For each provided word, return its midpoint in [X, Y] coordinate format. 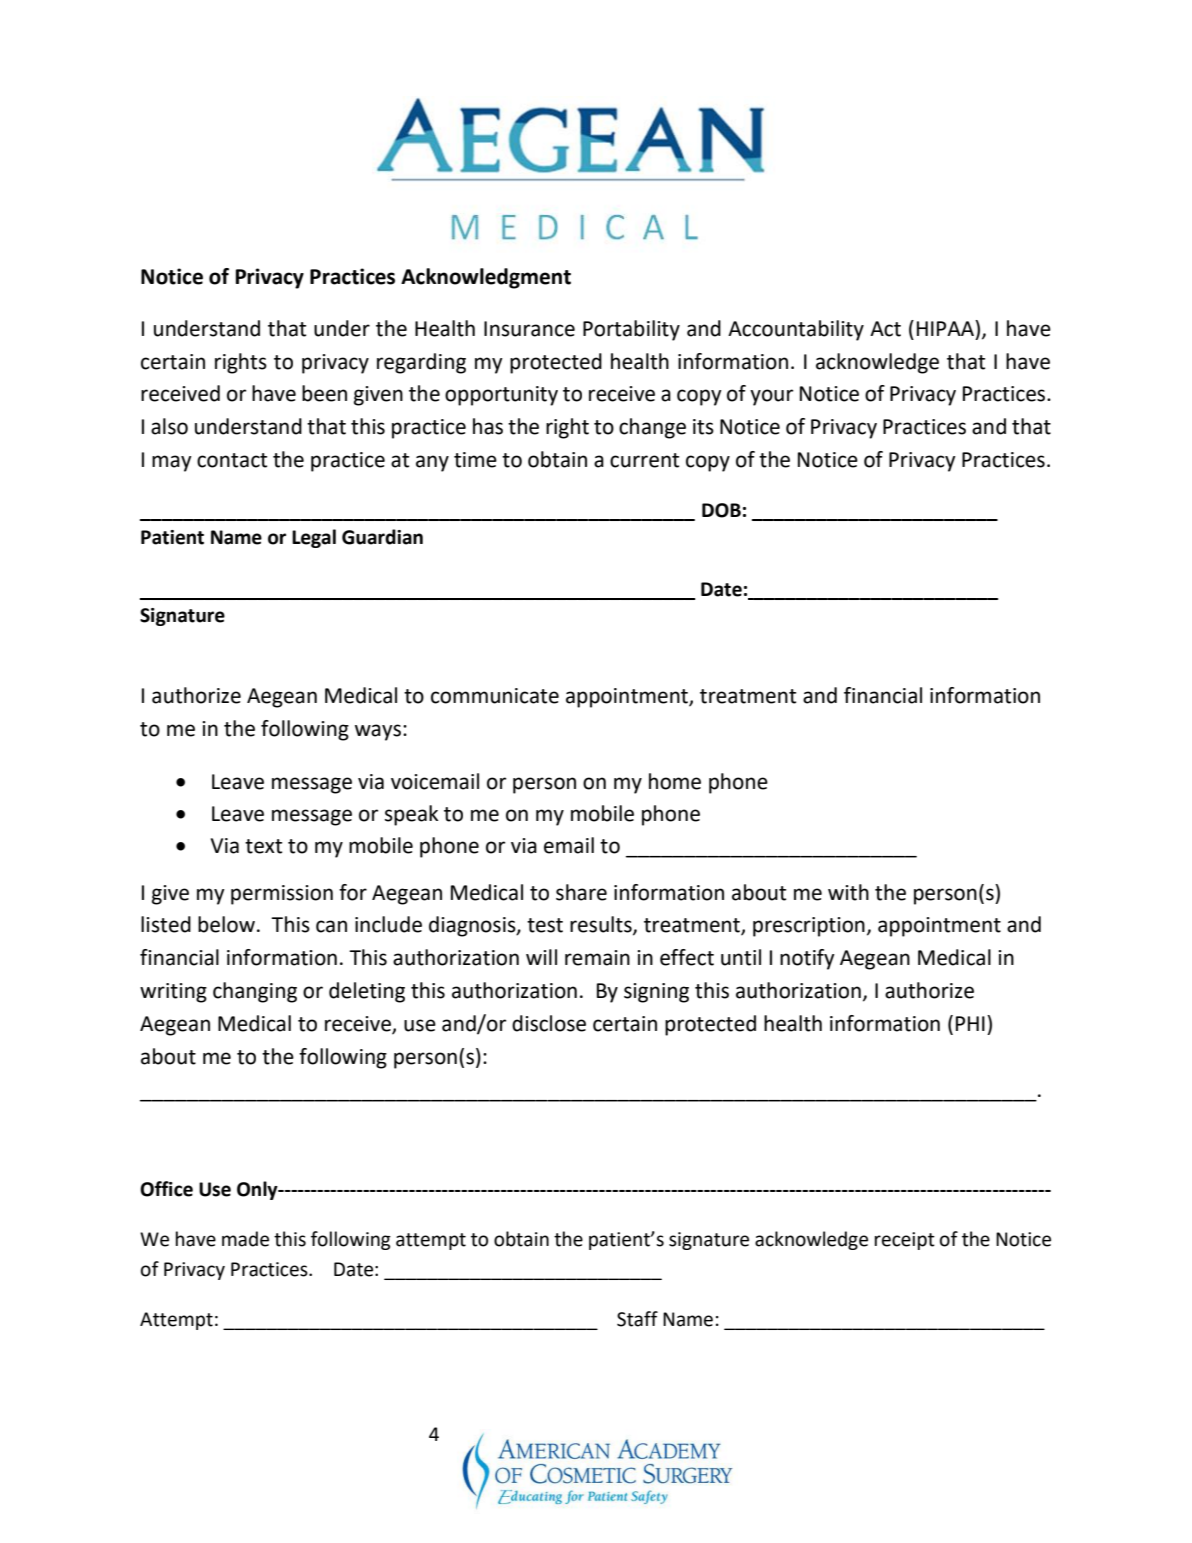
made [245, 1239]
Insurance [529, 329]
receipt [905, 1241]
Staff [637, 1319]
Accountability [796, 330]
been [324, 393]
